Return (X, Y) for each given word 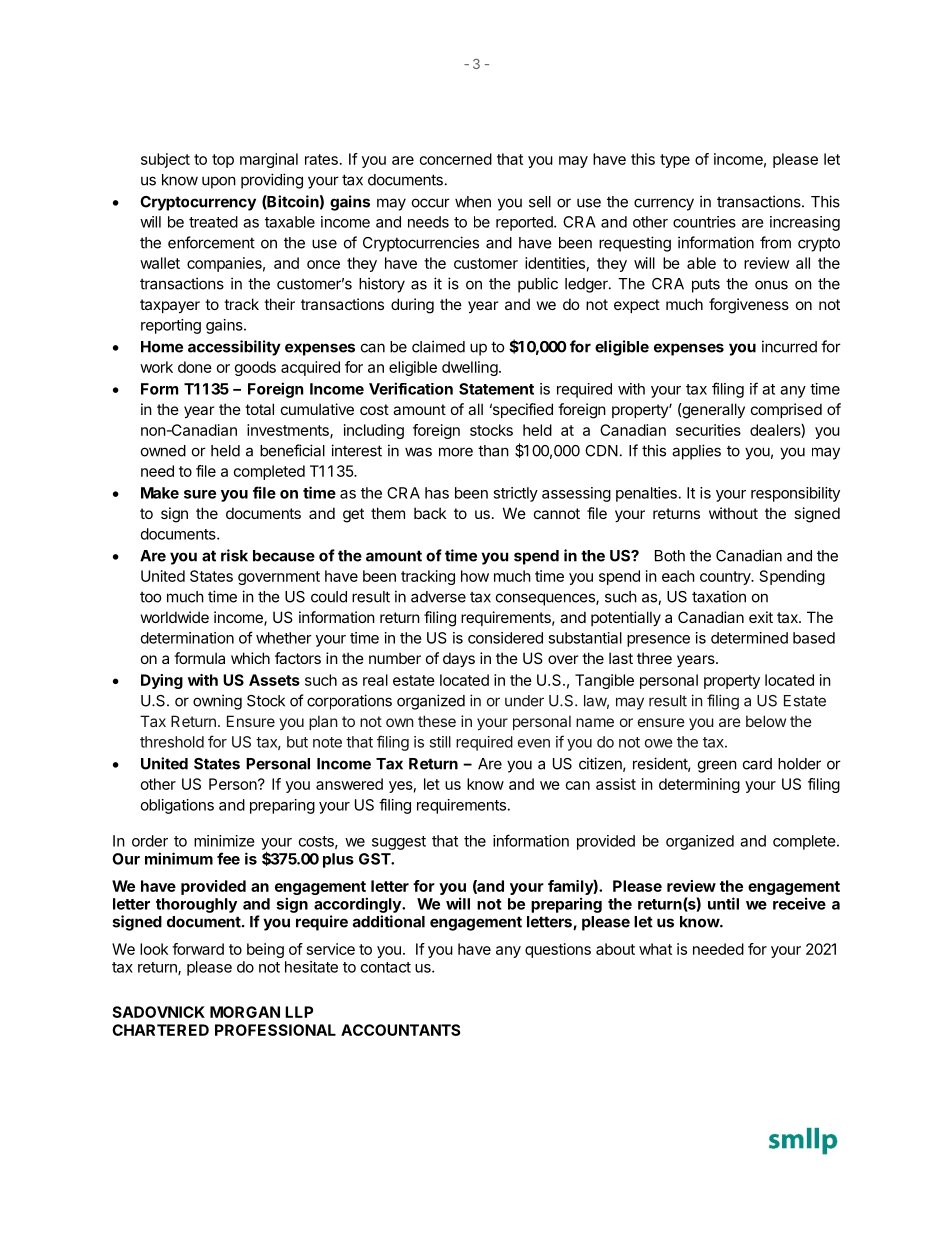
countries (704, 222)
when (473, 202)
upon (219, 182)
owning (217, 702)
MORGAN (245, 1012)
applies (696, 452)
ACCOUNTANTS (401, 1030)
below (766, 721)
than (493, 451)
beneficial (292, 450)
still (440, 742)
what (655, 949)
